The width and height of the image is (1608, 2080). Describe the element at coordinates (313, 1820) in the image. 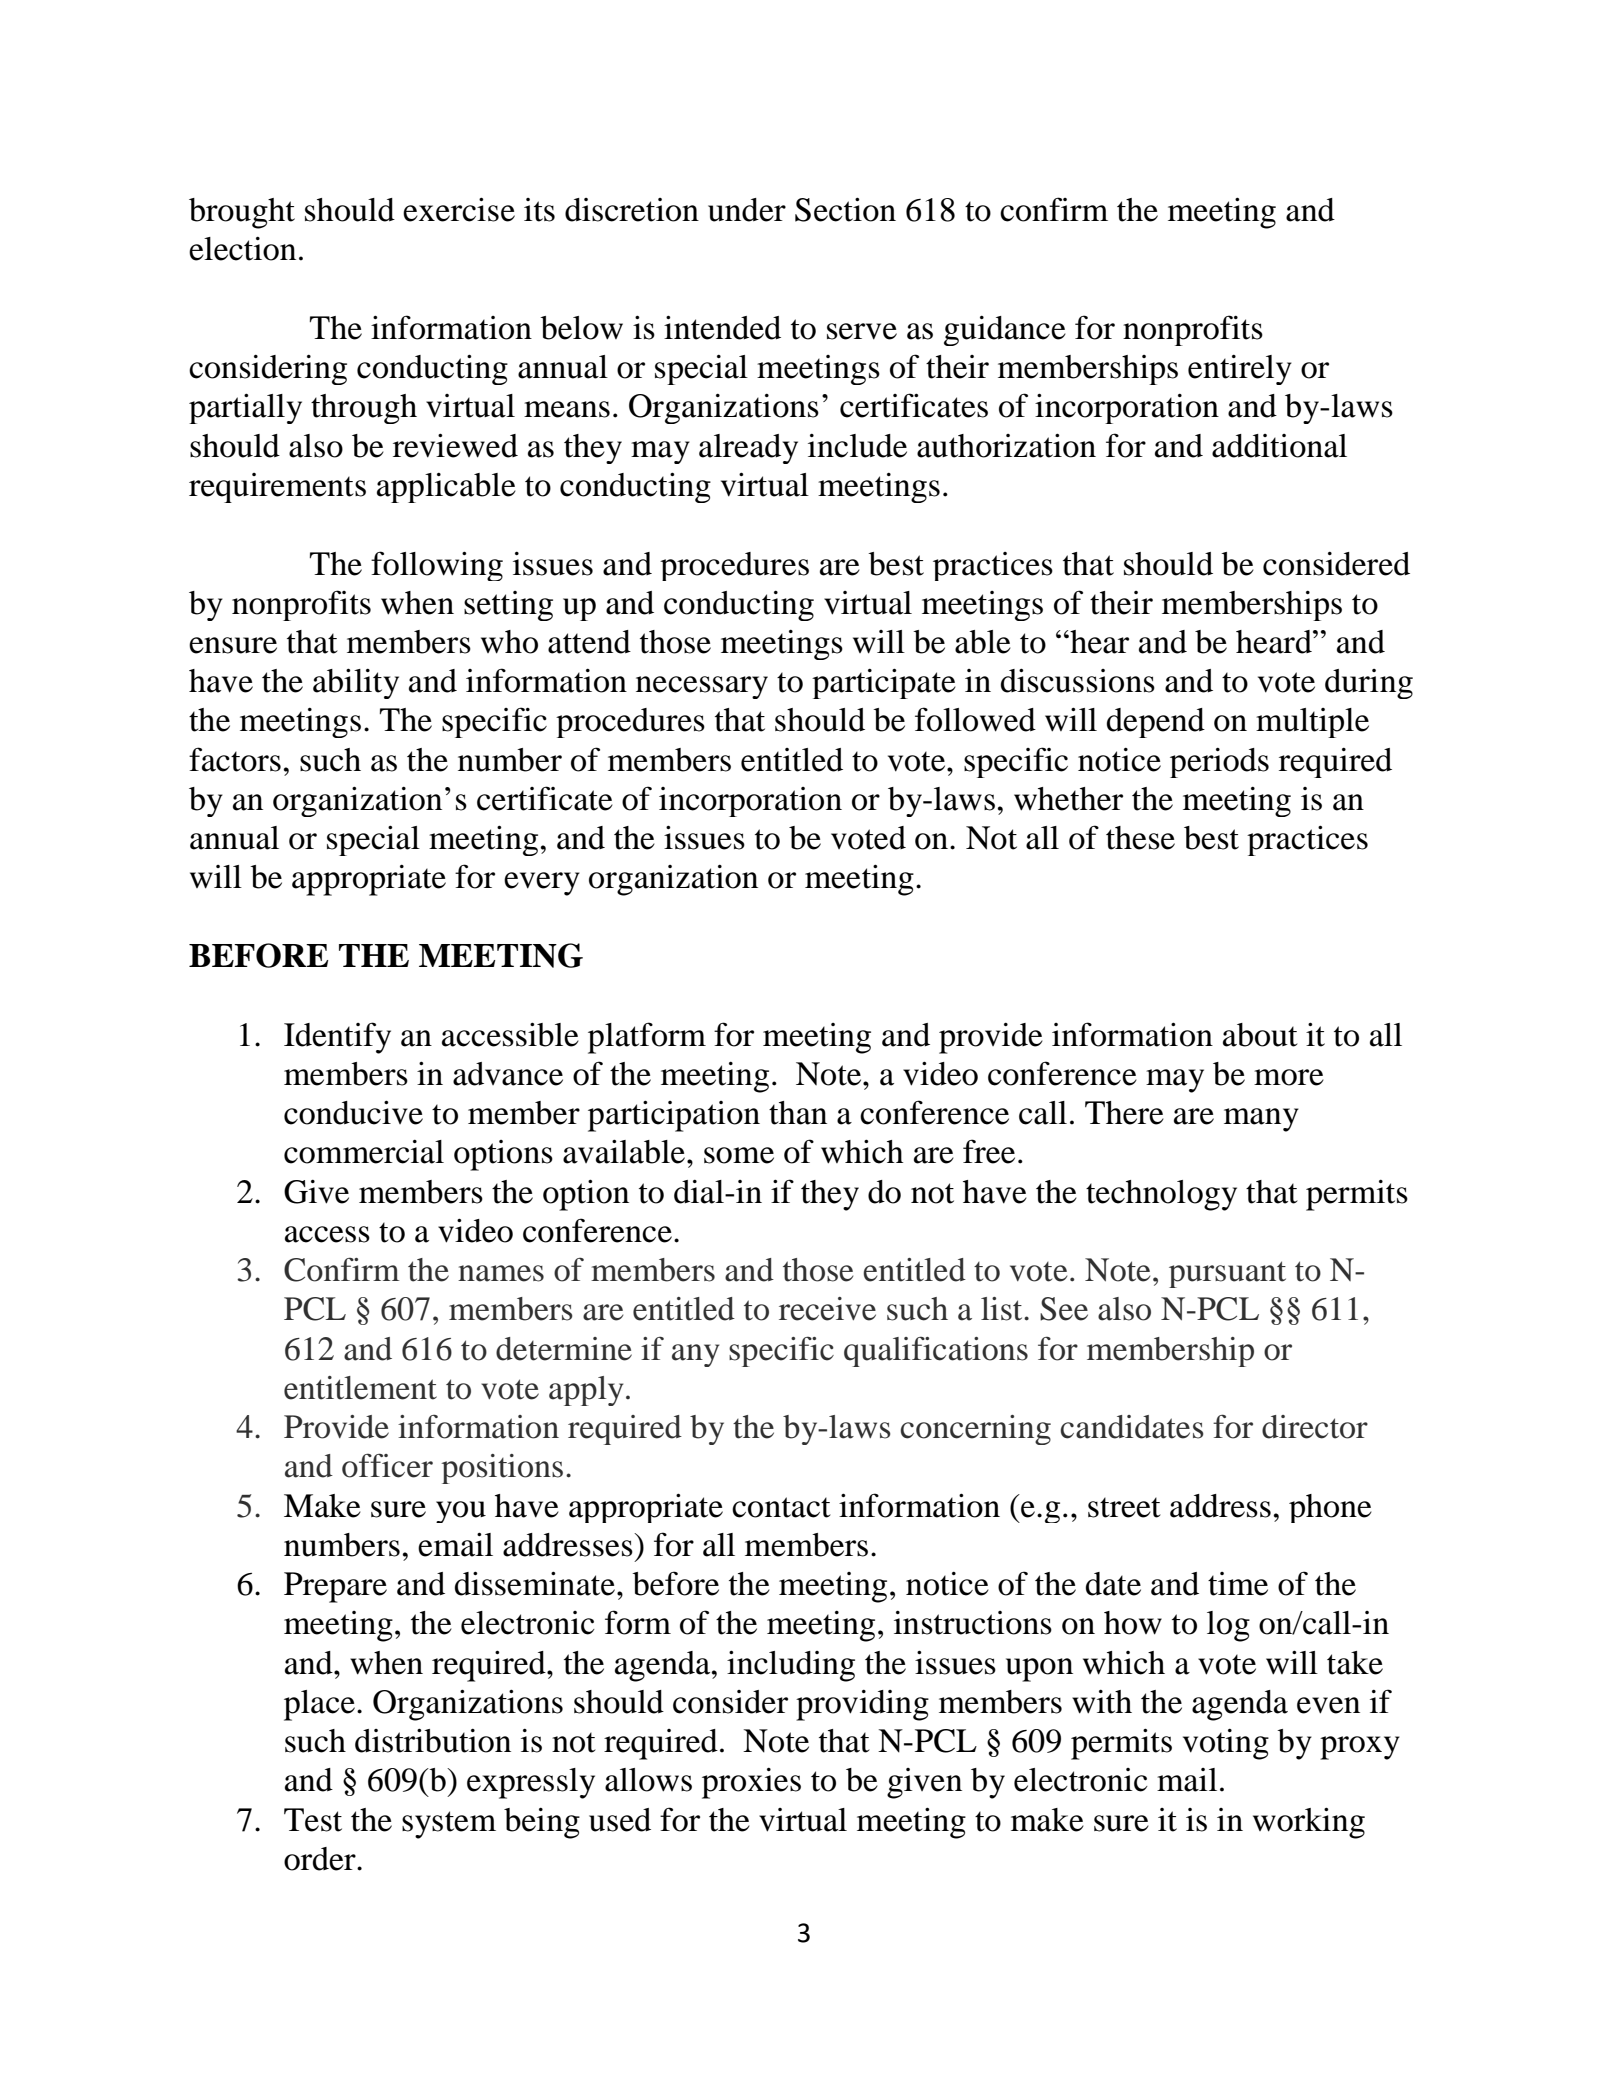

I see `Test` at that location.
